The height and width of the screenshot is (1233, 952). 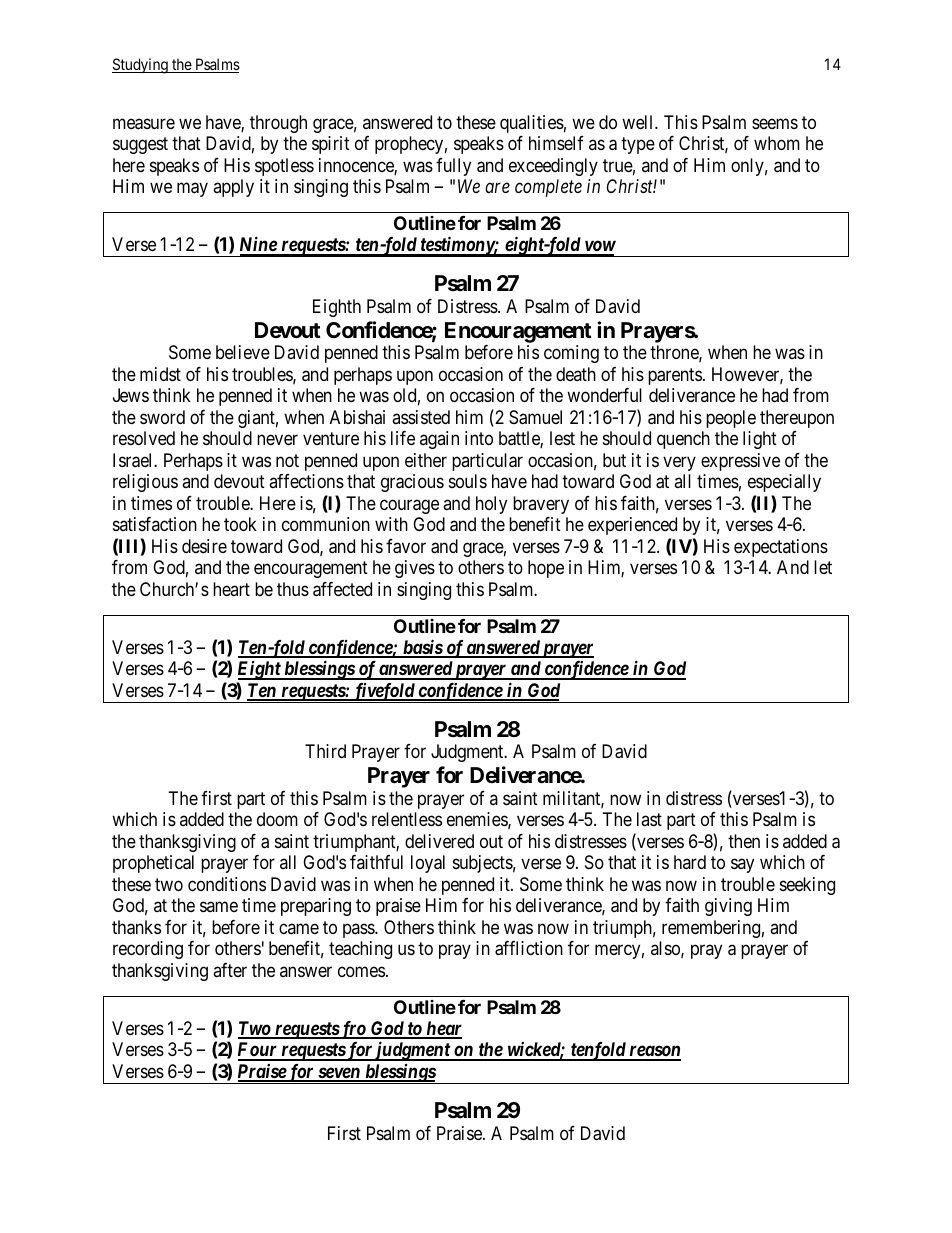 What do you see at coordinates (781, 548) in the screenshot?
I see `expectations` at bounding box center [781, 548].
